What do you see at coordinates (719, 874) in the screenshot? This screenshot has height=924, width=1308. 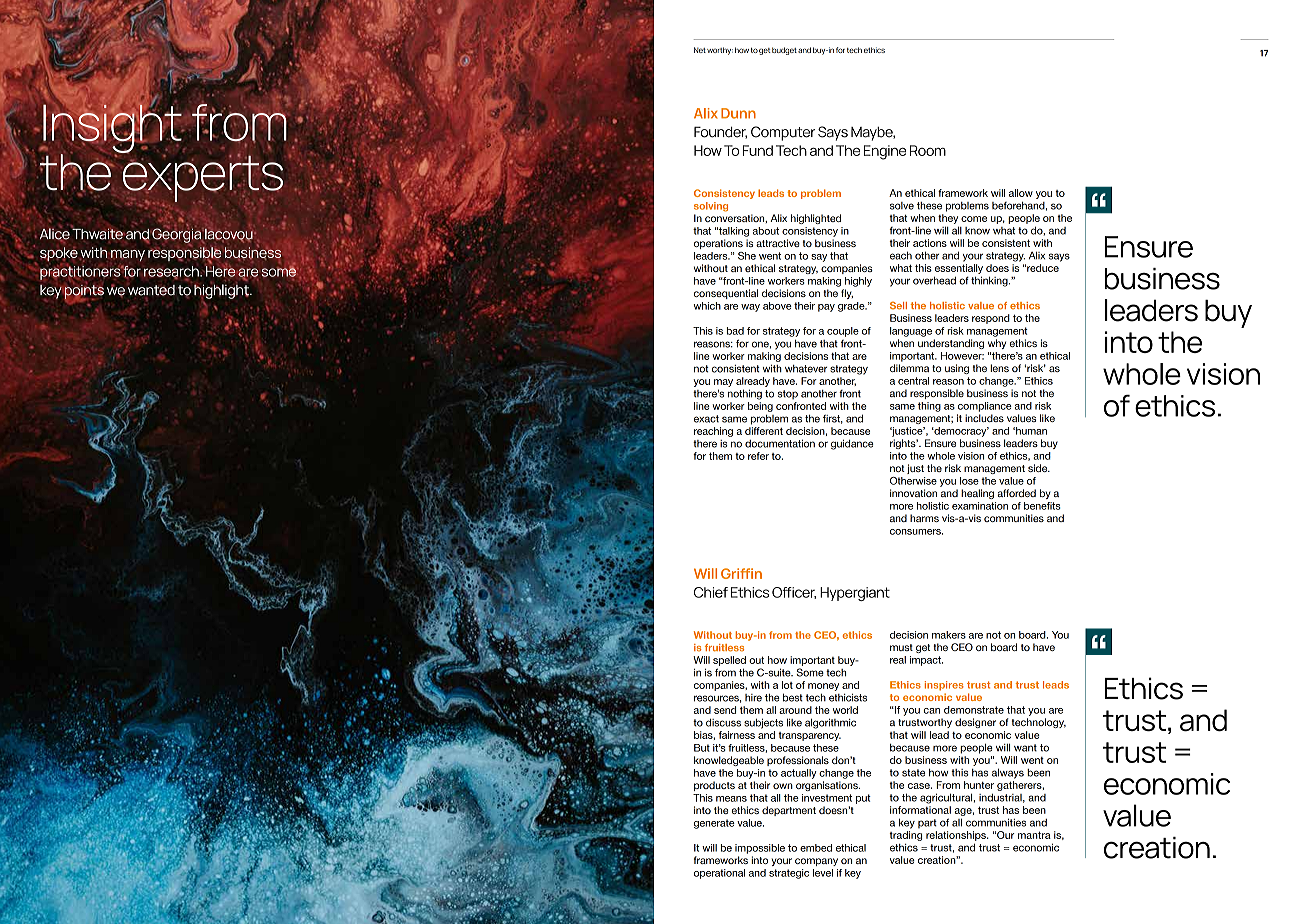 I see `operational` at bounding box center [719, 874].
